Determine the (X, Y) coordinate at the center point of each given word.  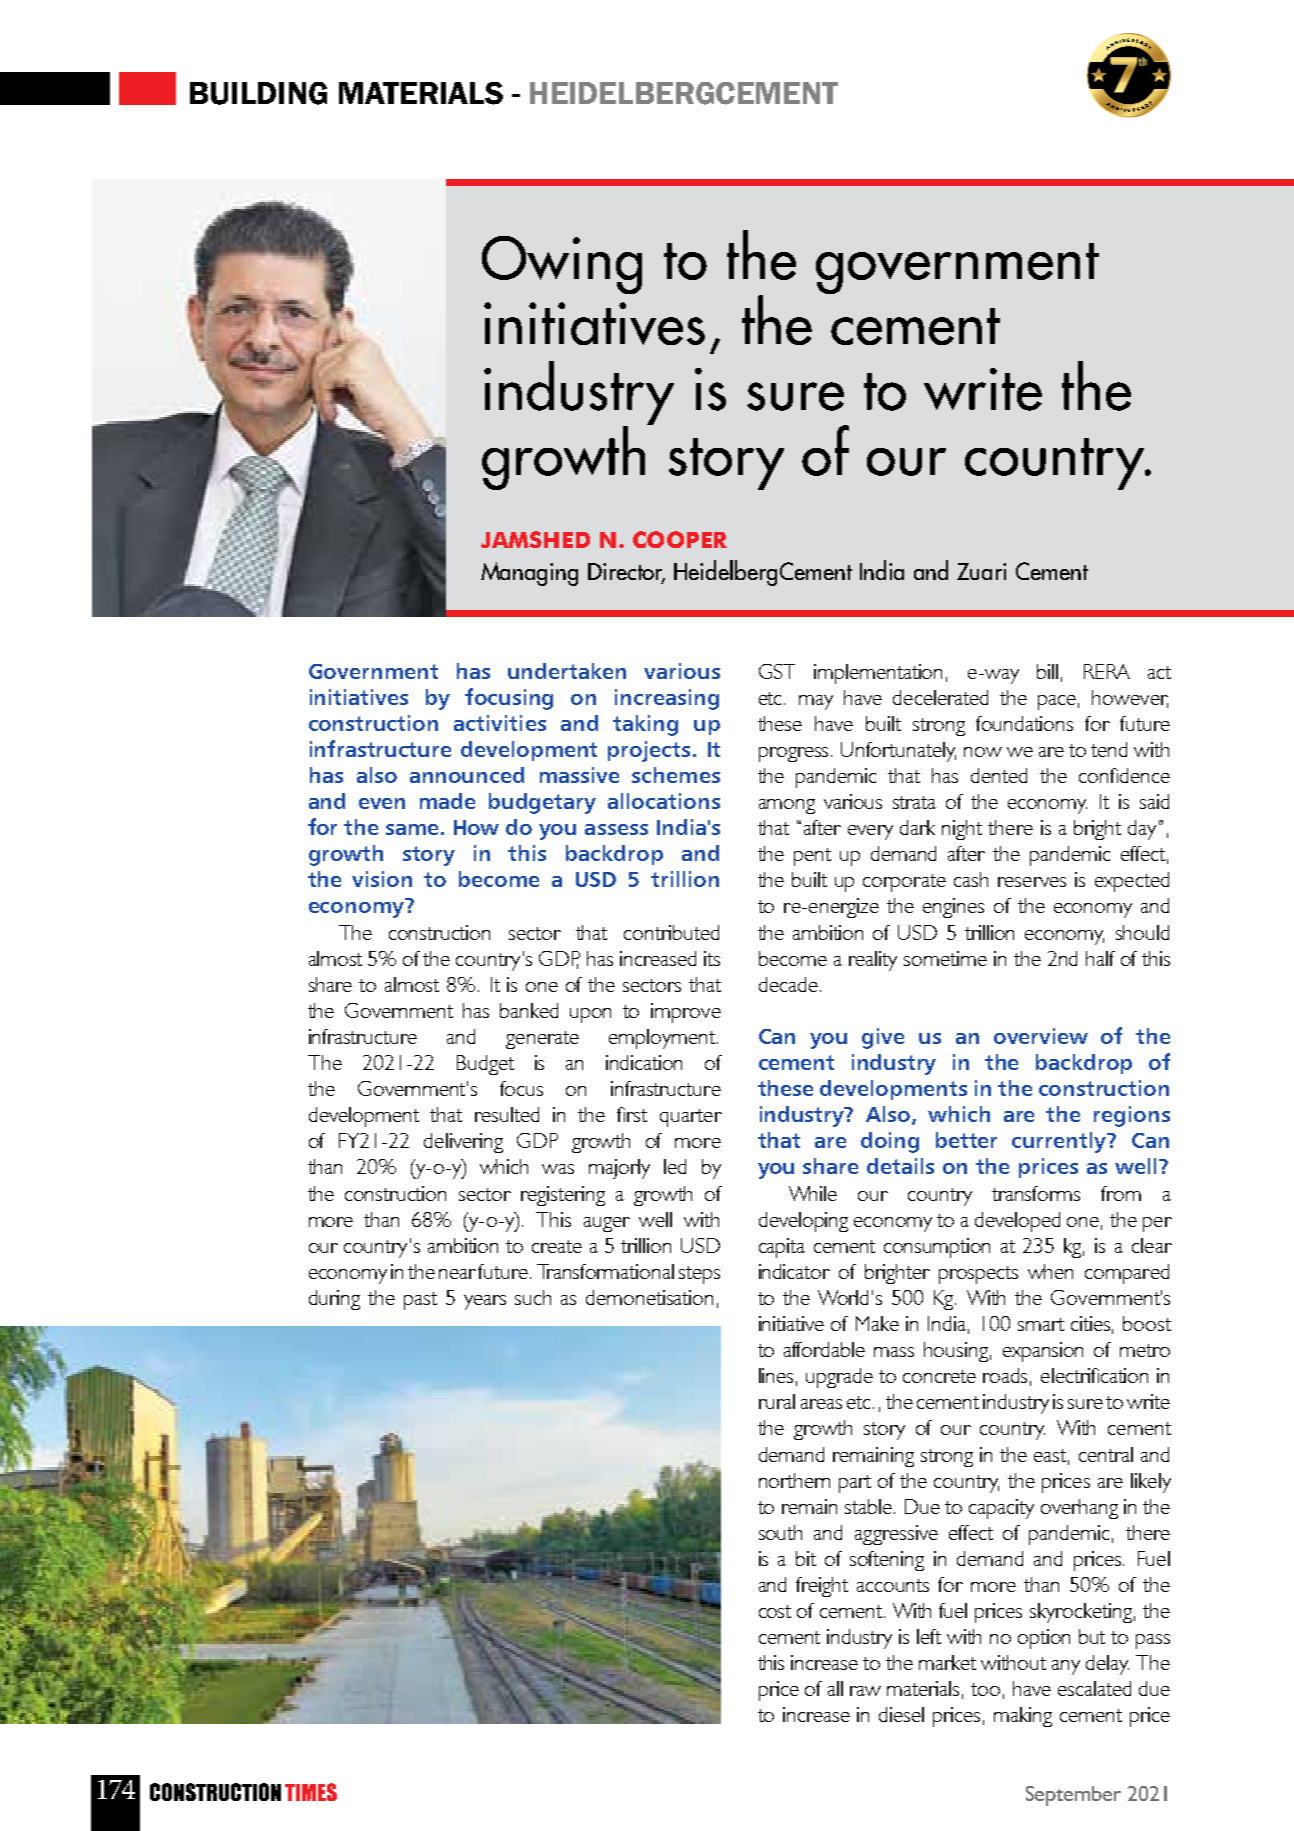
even (382, 803)
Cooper (680, 539)
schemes (676, 775)
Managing (529, 574)
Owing (562, 265)
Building (258, 93)
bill (1047, 671)
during (334, 1300)
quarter (691, 1118)
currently (1060, 1142)
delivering (463, 1143)
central (1106, 1454)
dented (999, 775)
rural (777, 1401)
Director (626, 573)
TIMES (311, 1792)
